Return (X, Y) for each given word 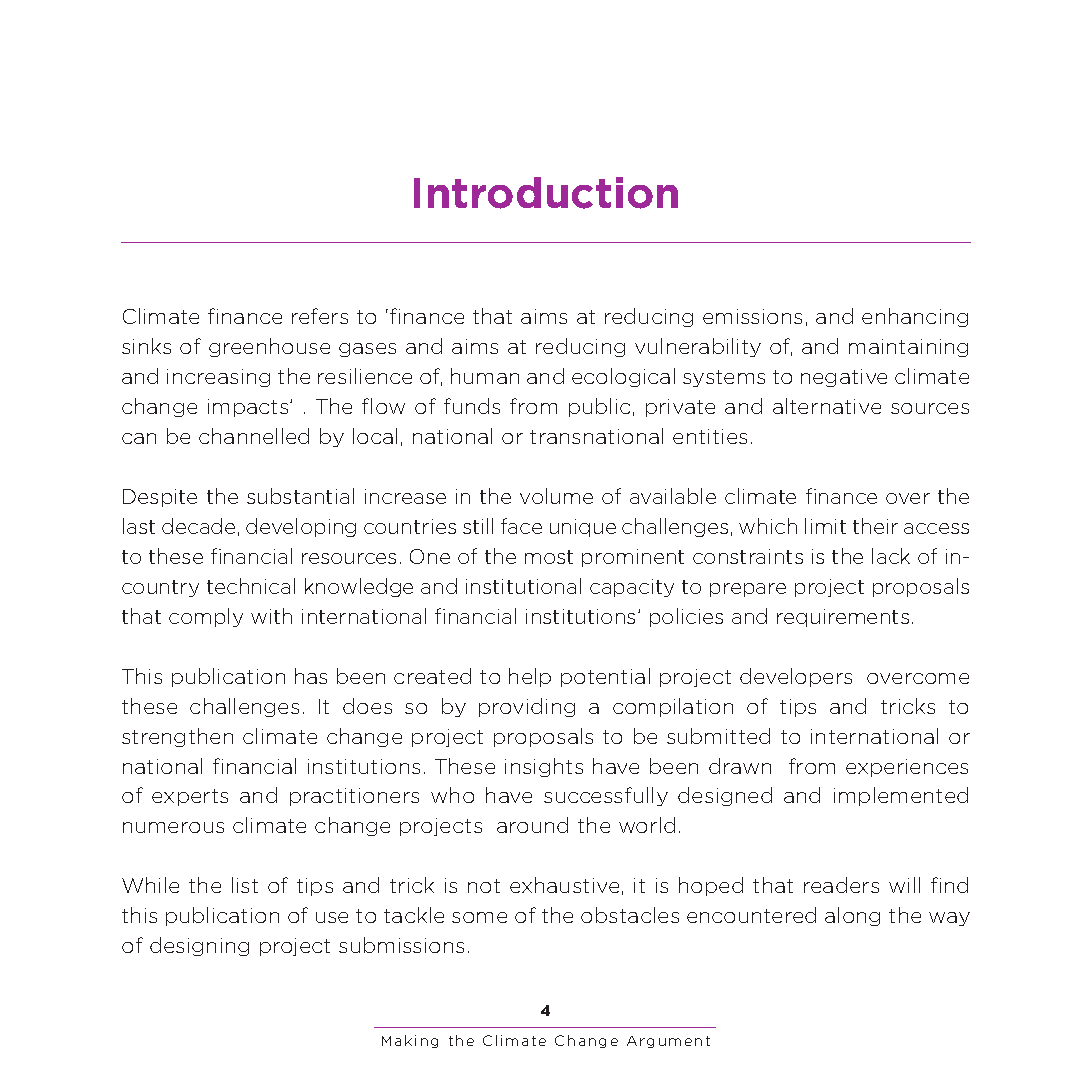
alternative (827, 406)
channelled (254, 436)
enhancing (915, 317)
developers (796, 677)
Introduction (546, 193)
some (479, 917)
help (530, 677)
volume (556, 496)
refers (320, 316)
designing (199, 946)
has (311, 676)
